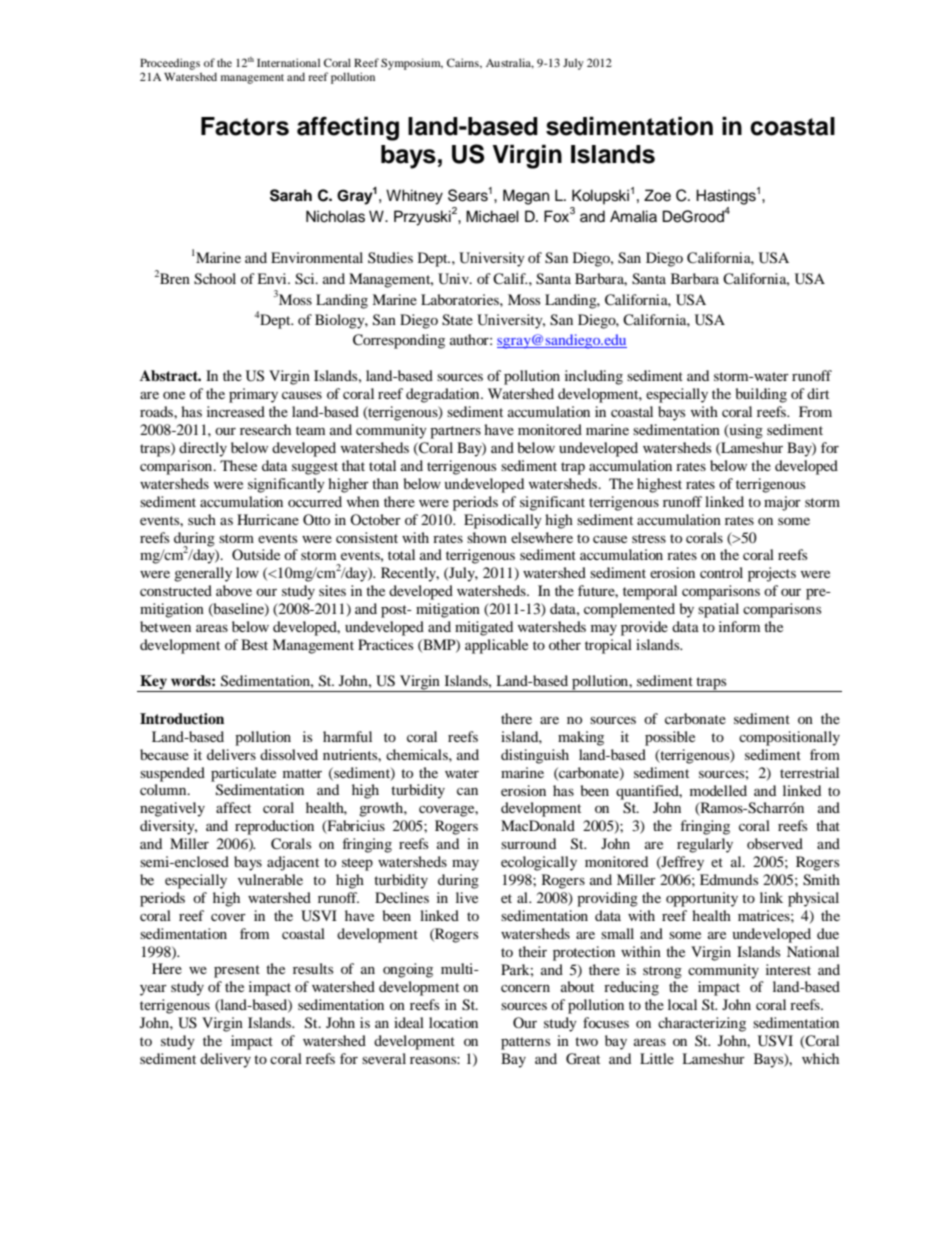 The image size is (952, 1233). What do you see at coordinates (237, 971) in the screenshot?
I see `present` at bounding box center [237, 971].
